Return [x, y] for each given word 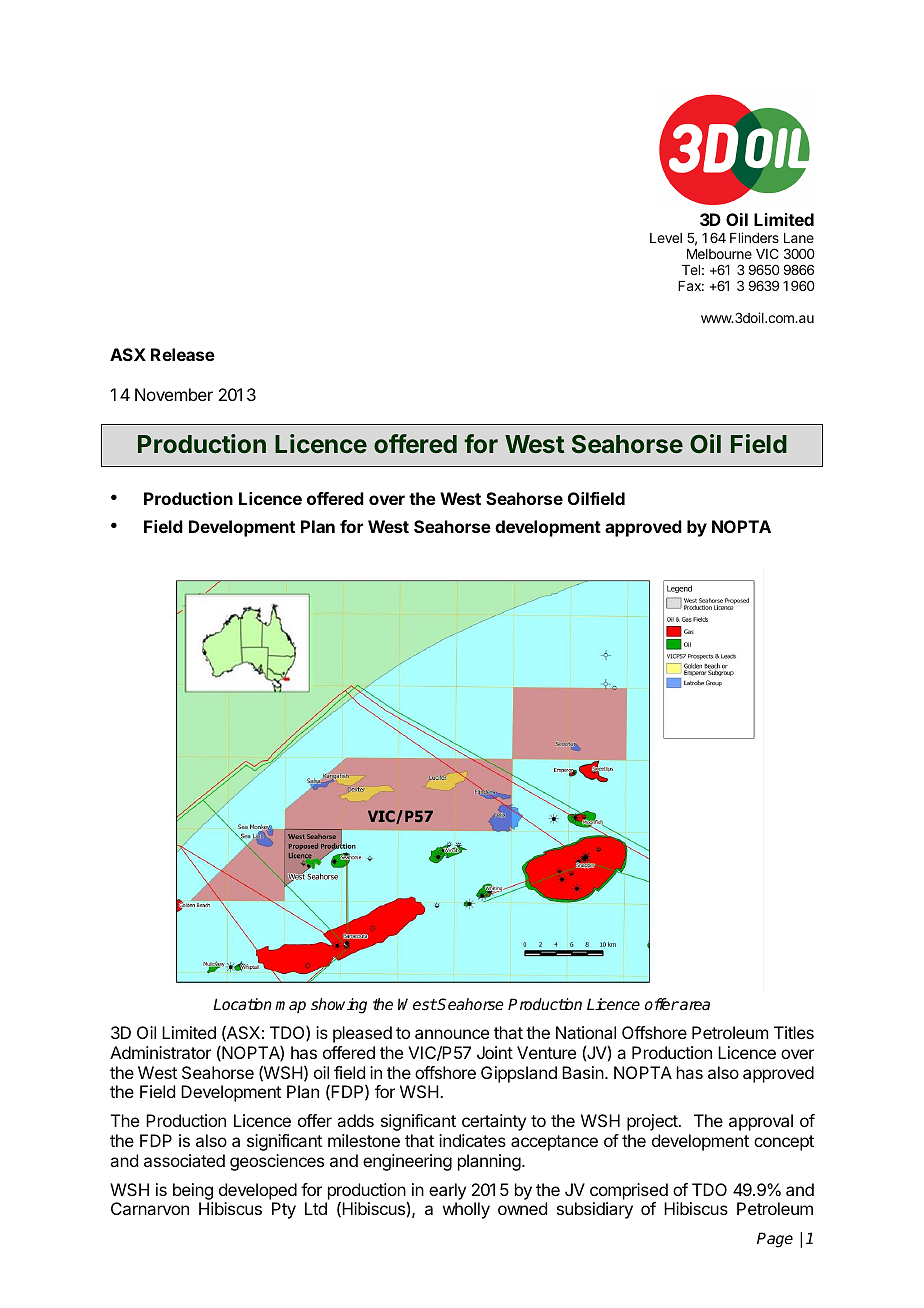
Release [183, 354]
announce [452, 1034]
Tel [691, 270]
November [174, 394]
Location [242, 1004]
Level [666, 238]
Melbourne [719, 254]
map [290, 1007]
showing [339, 1006]
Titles [794, 1032]
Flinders [754, 237]
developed [258, 1191]
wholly [466, 1210]
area [694, 1005]
